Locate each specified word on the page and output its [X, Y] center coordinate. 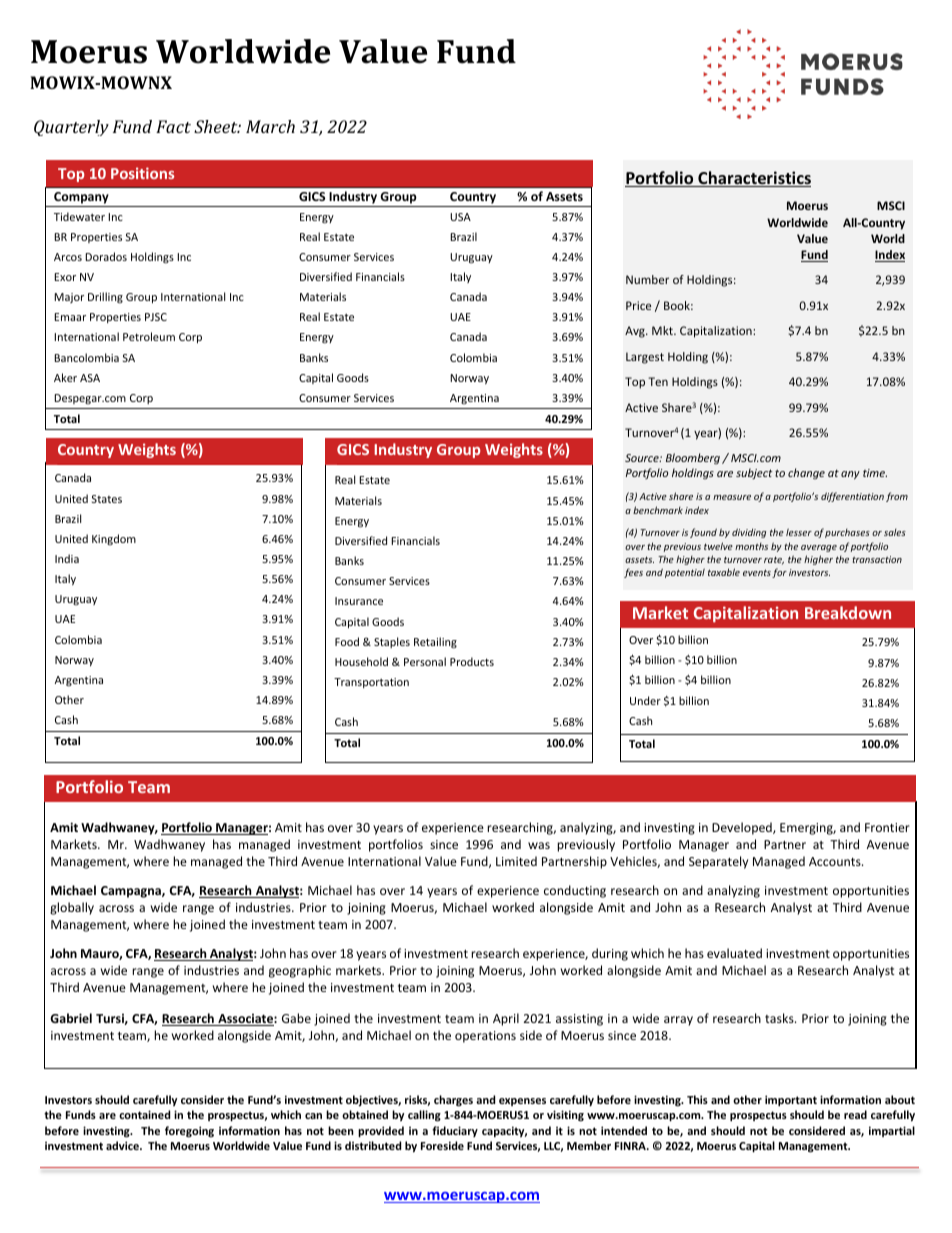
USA [460, 217]
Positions [142, 173]
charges [453, 1101]
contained [144, 1114]
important [791, 1101]
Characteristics [753, 179]
